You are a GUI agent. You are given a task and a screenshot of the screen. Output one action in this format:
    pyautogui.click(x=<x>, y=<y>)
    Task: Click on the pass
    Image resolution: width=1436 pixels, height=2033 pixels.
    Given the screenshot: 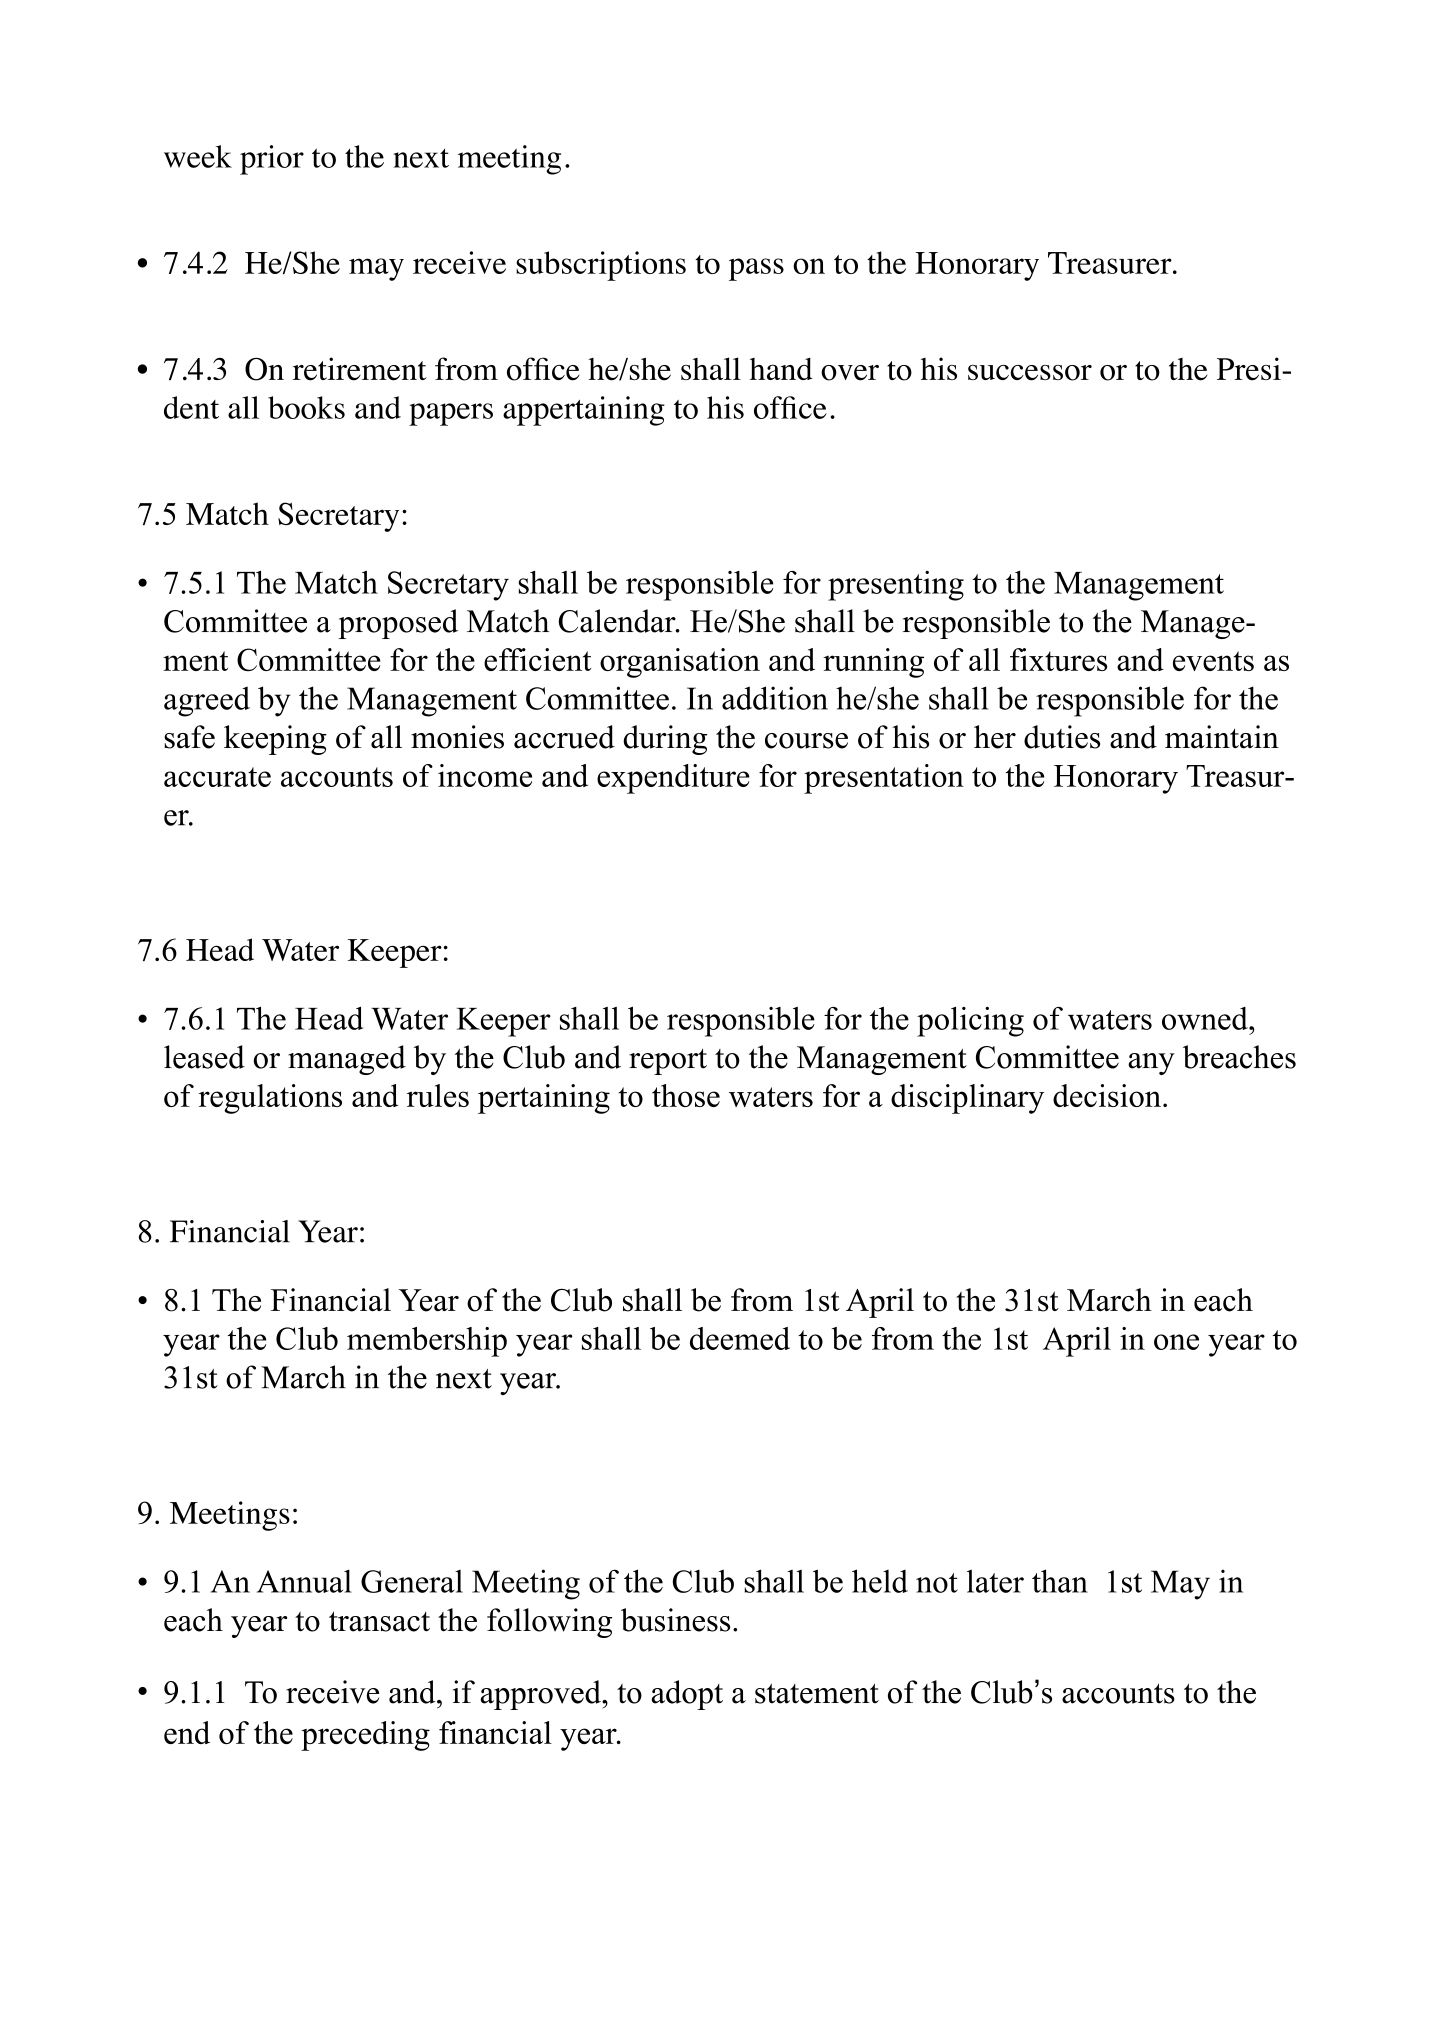 What is the action you would take?
    pyautogui.click(x=756, y=269)
